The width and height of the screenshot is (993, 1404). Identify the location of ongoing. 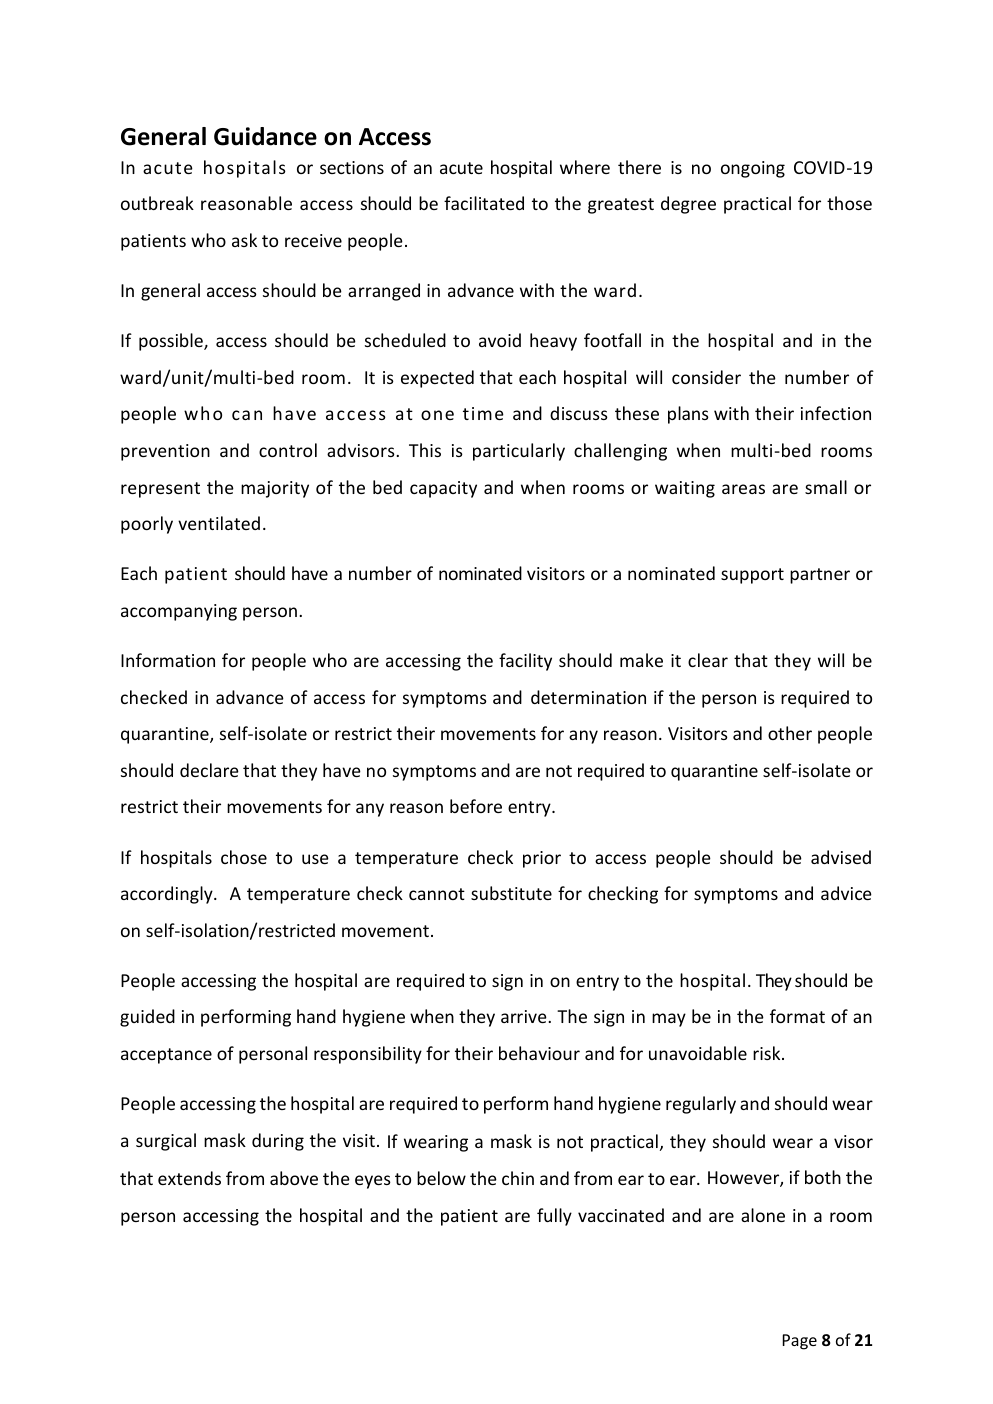
(753, 169).
